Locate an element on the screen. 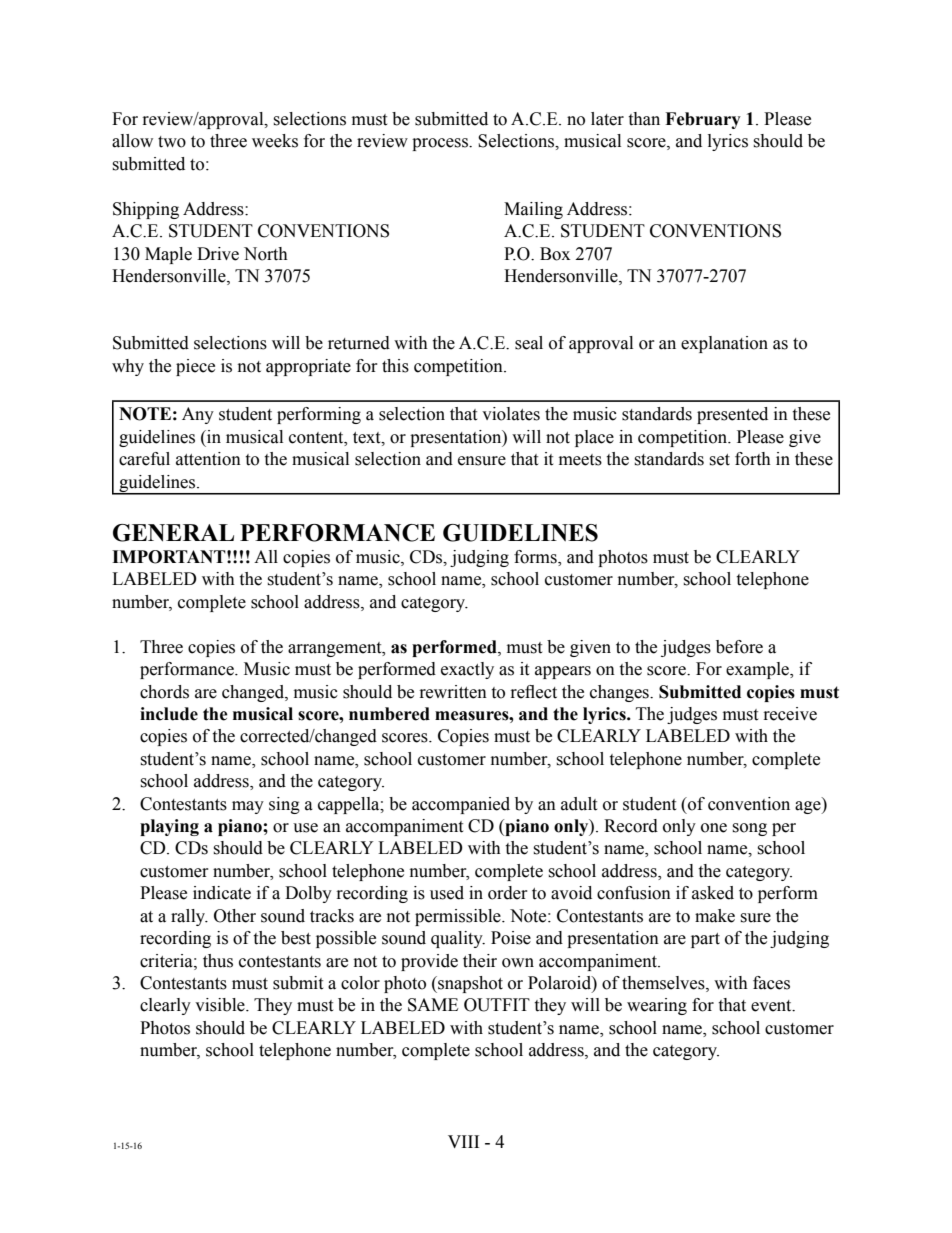  used is located at coordinates (447, 893).
